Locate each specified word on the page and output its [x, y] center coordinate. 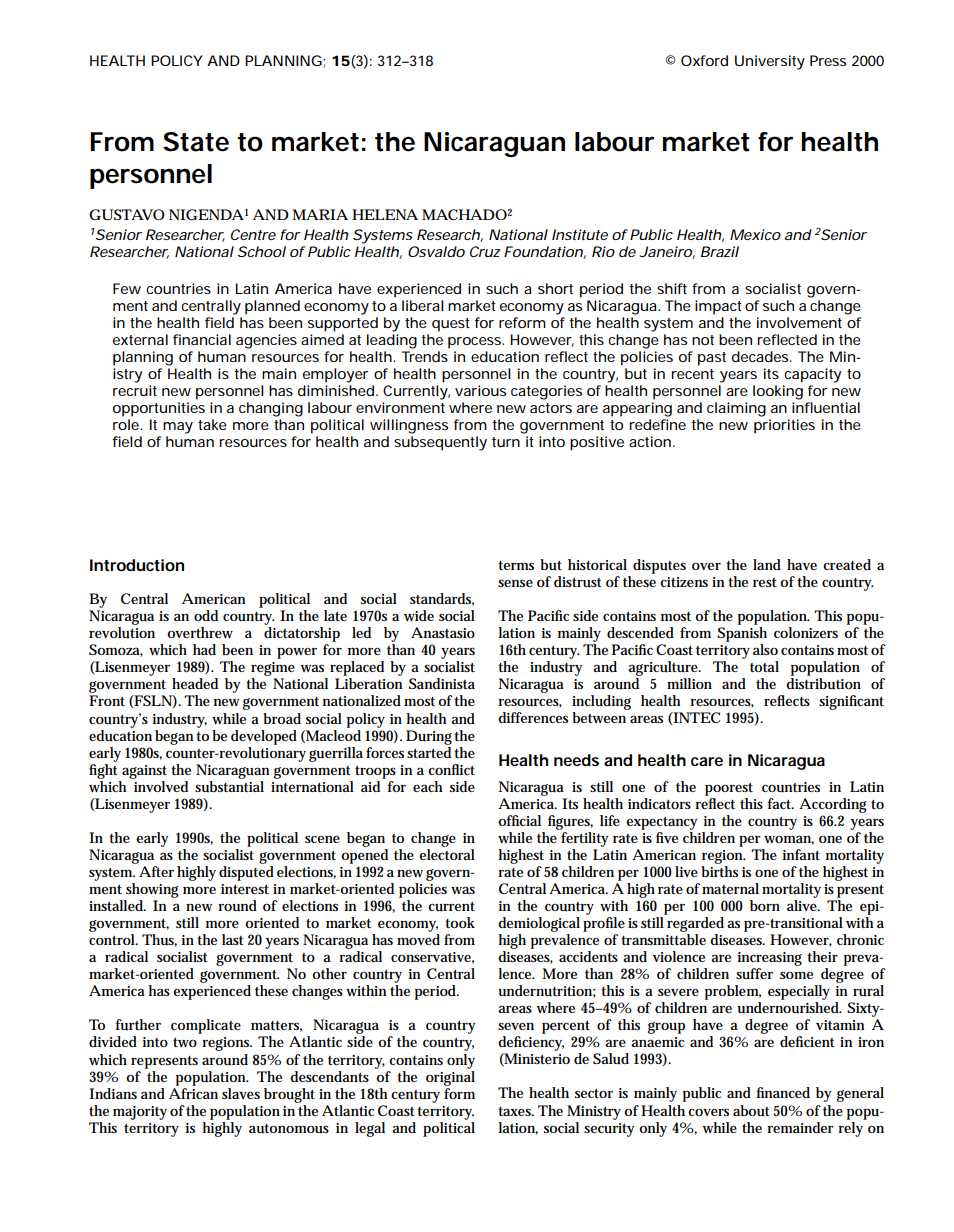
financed [783, 1092]
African [193, 1092]
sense [515, 583]
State [196, 142]
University [770, 62]
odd [206, 615]
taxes [516, 1111]
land [767, 564]
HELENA [385, 214]
